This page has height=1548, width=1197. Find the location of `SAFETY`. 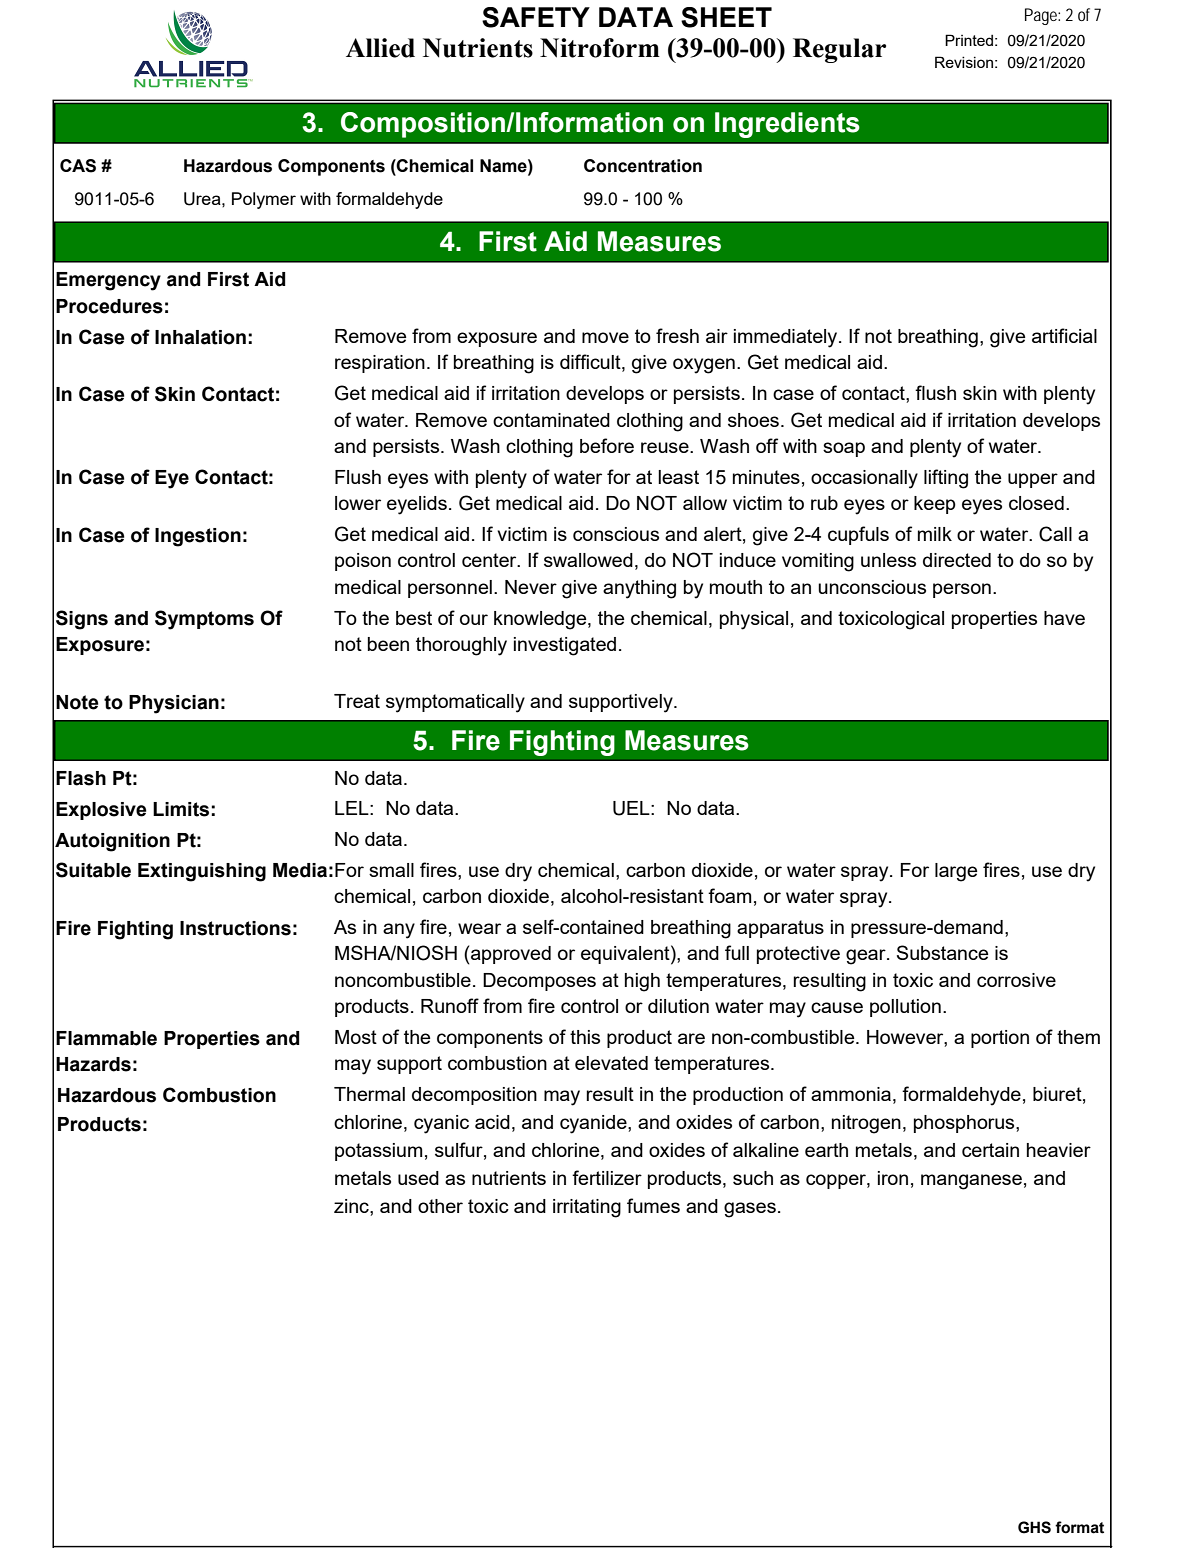

SAFETY is located at coordinates (536, 17).
